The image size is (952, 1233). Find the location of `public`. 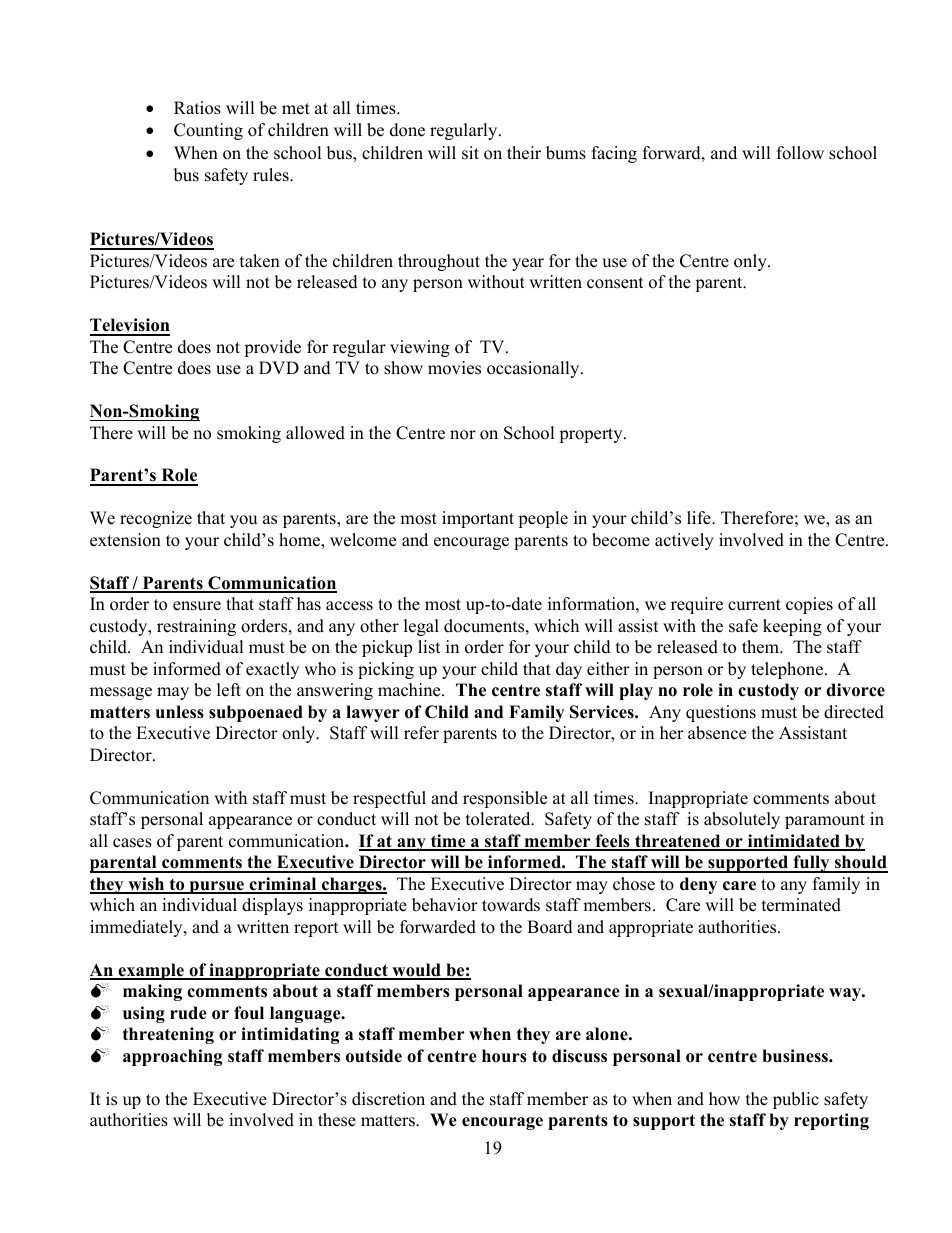

public is located at coordinates (796, 1100).
